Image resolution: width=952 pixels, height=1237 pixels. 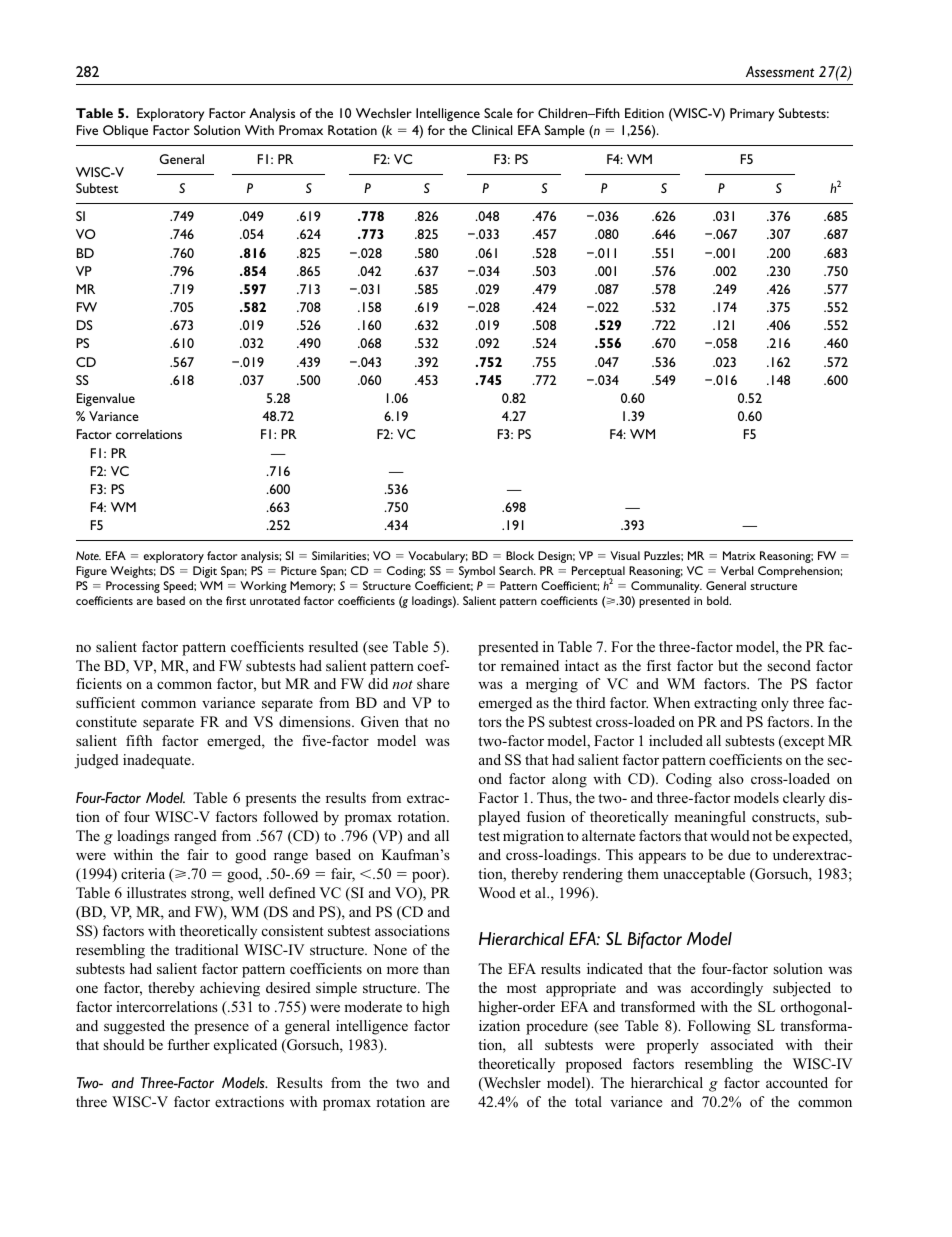 I want to click on further, so click(x=189, y=1044).
